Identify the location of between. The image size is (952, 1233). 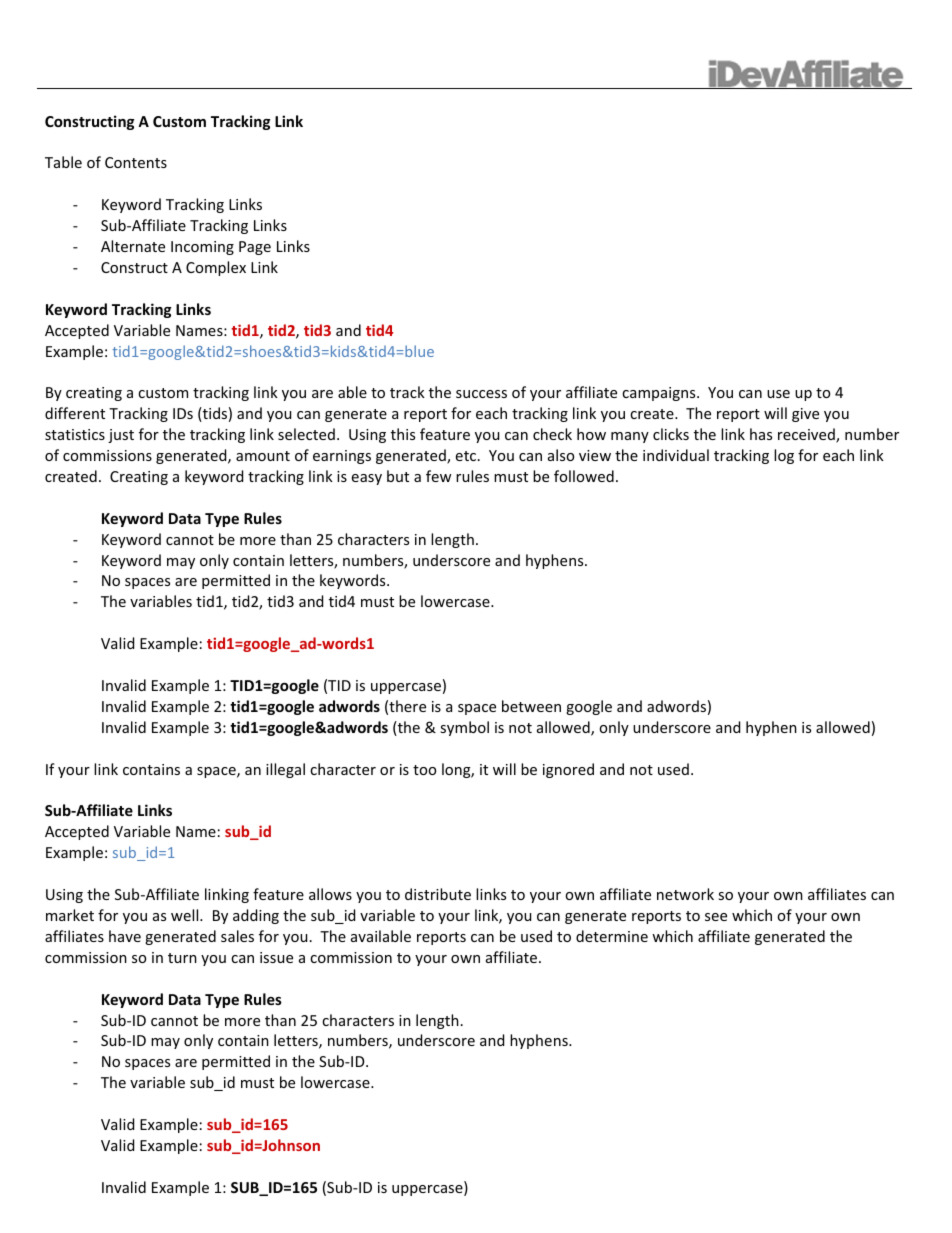
(531, 706).
